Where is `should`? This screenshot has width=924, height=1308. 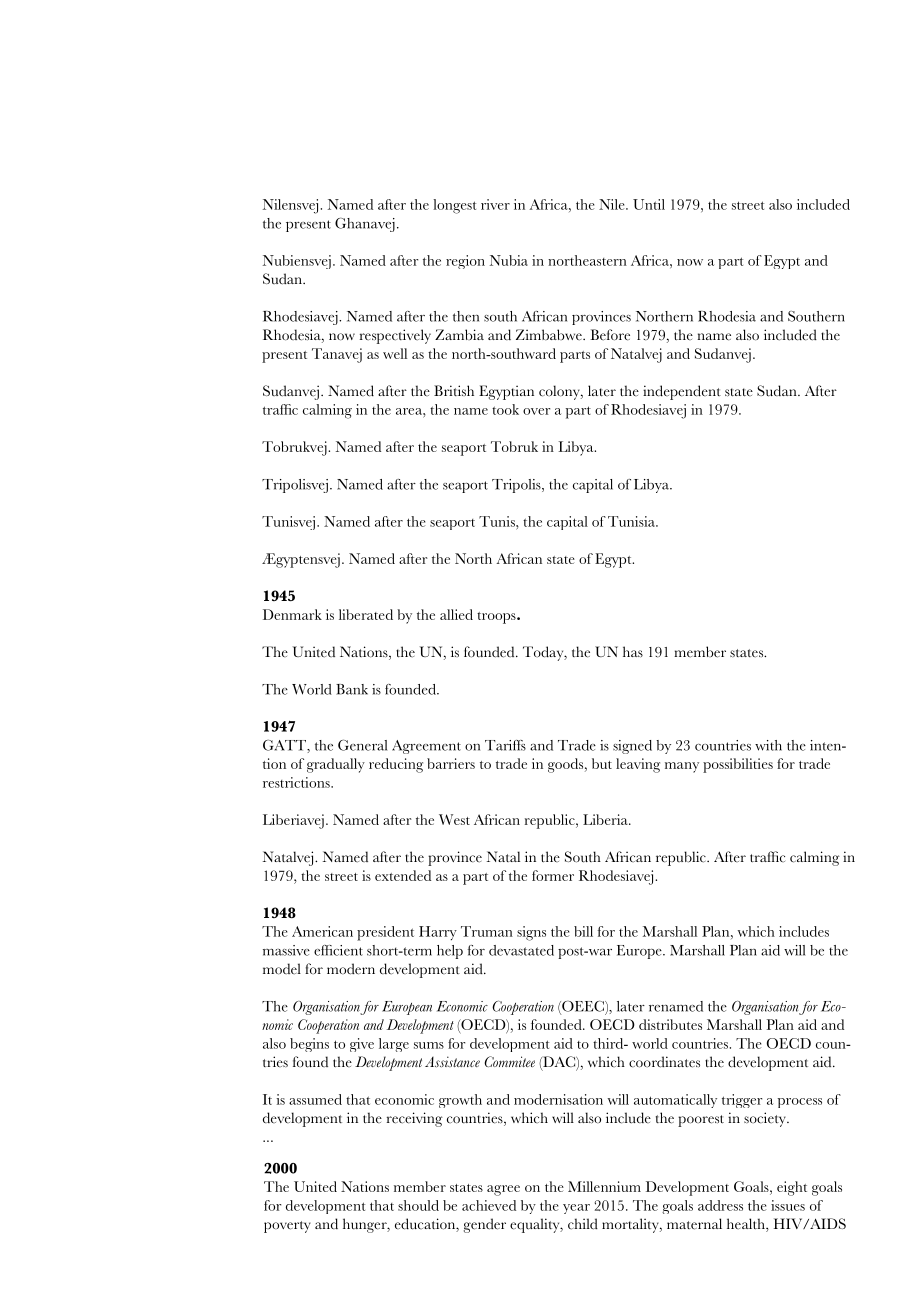 should is located at coordinates (418, 1205).
